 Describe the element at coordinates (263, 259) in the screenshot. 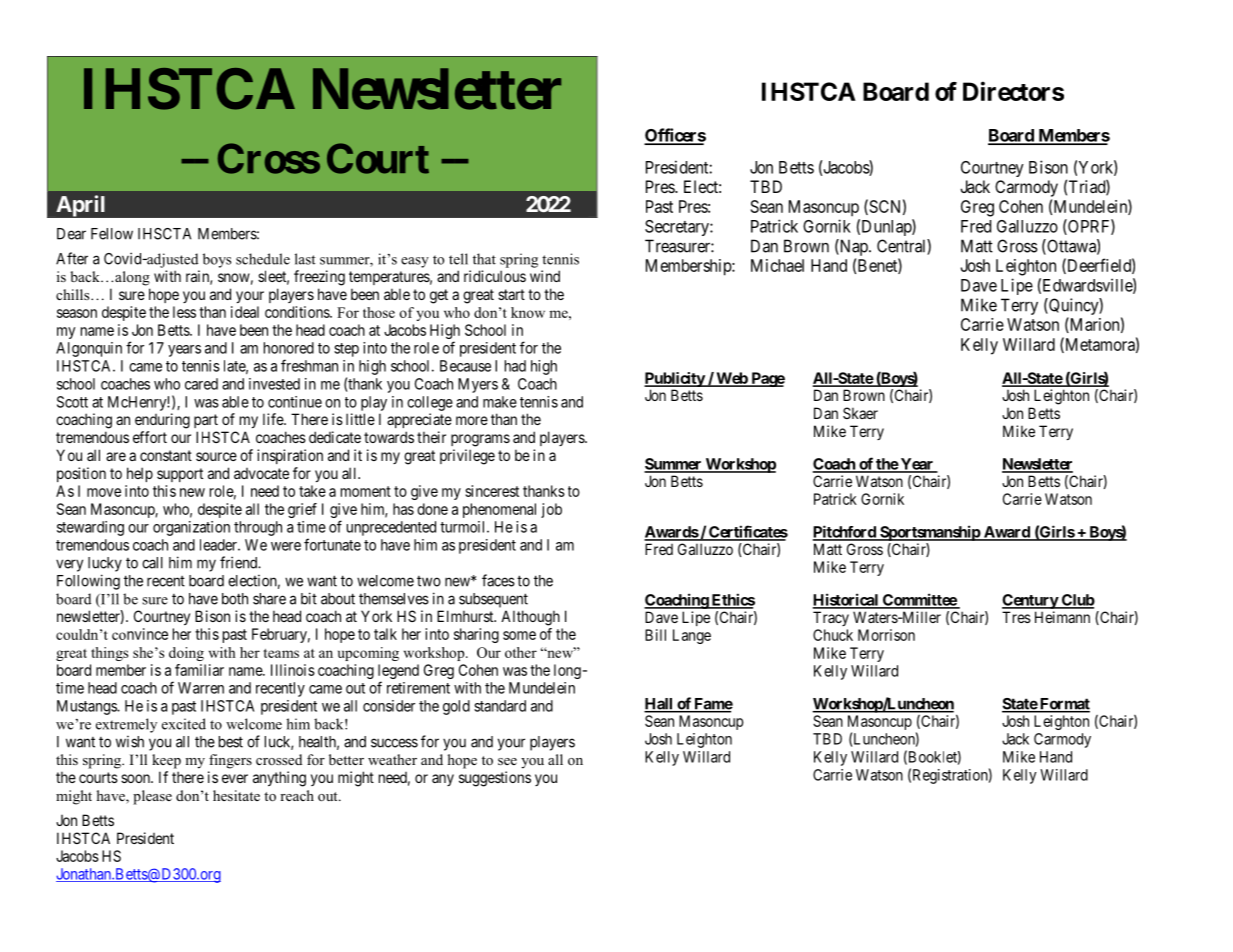

I see `schedule` at that location.
